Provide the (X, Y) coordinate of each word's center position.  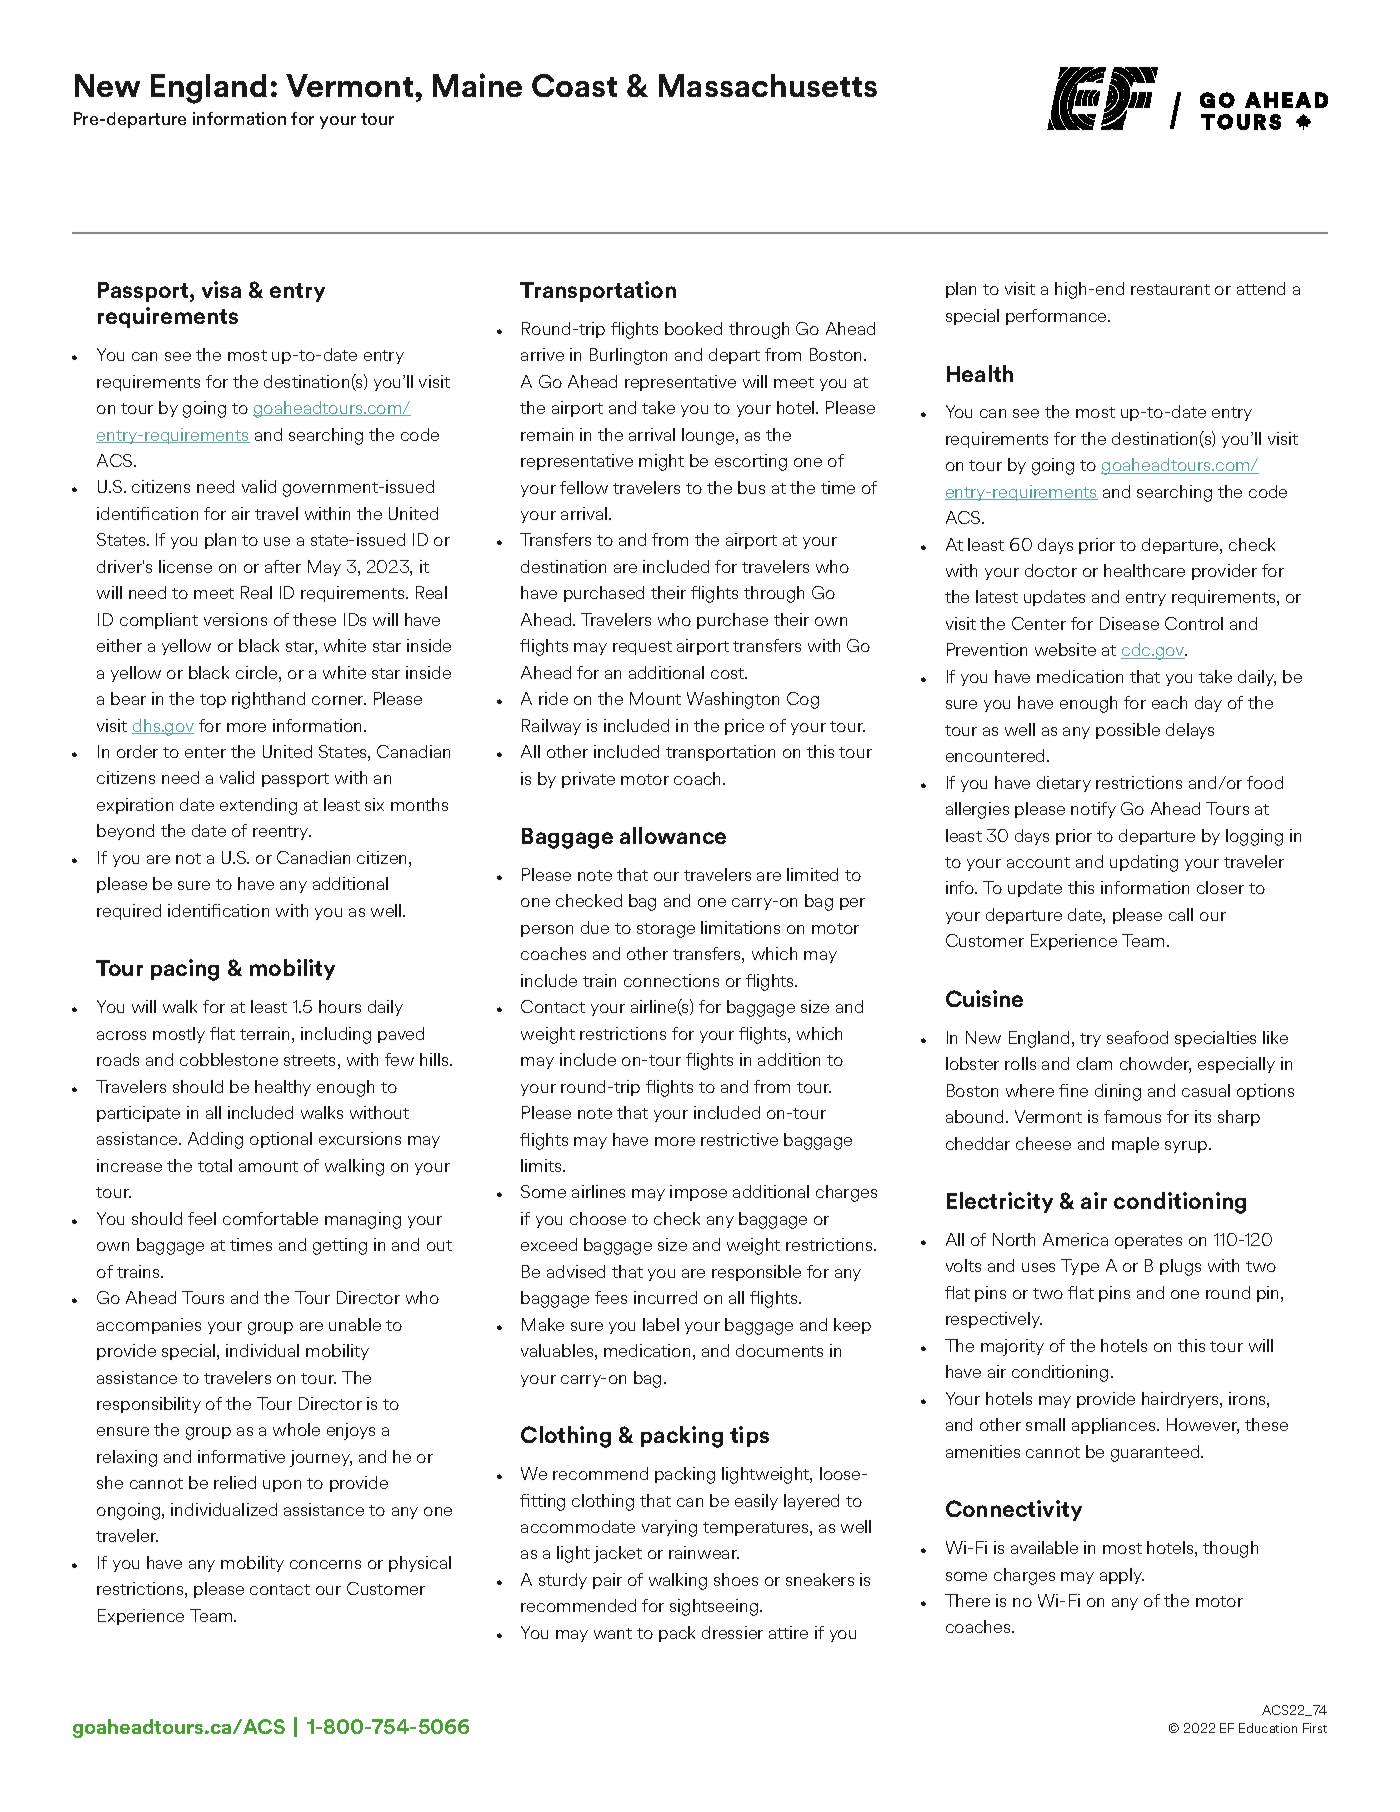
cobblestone (229, 1059)
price (744, 727)
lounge (709, 436)
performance (1057, 317)
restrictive (739, 1139)
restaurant (1170, 289)
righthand (268, 700)
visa (221, 289)
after (283, 566)
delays (1190, 731)
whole (296, 1429)
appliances (1115, 1426)
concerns (325, 1564)
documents (779, 1350)
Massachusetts (768, 85)
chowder (1155, 1065)
